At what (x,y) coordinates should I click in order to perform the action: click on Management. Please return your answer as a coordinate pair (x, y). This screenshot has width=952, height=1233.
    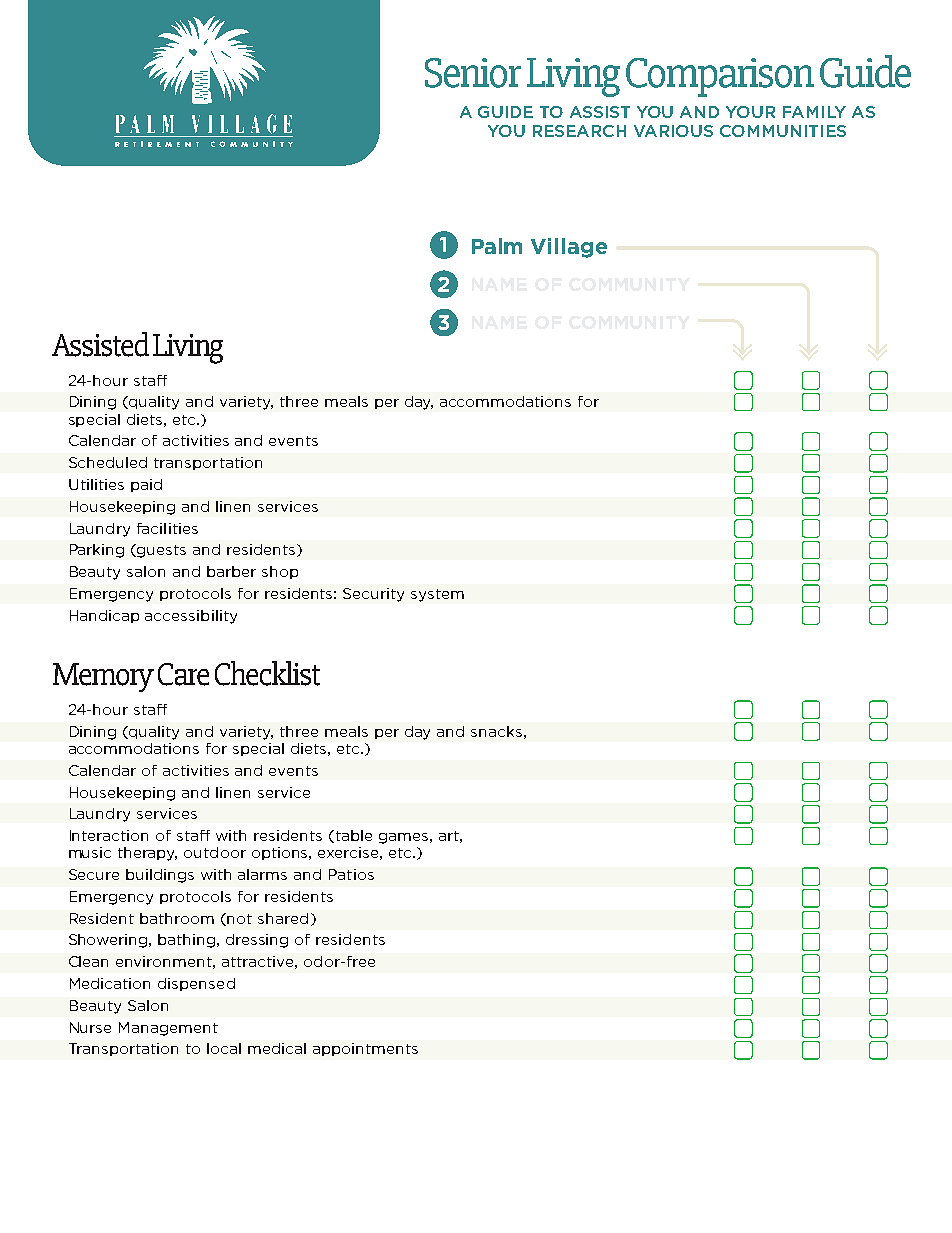
    Looking at the image, I should click on (168, 1029).
